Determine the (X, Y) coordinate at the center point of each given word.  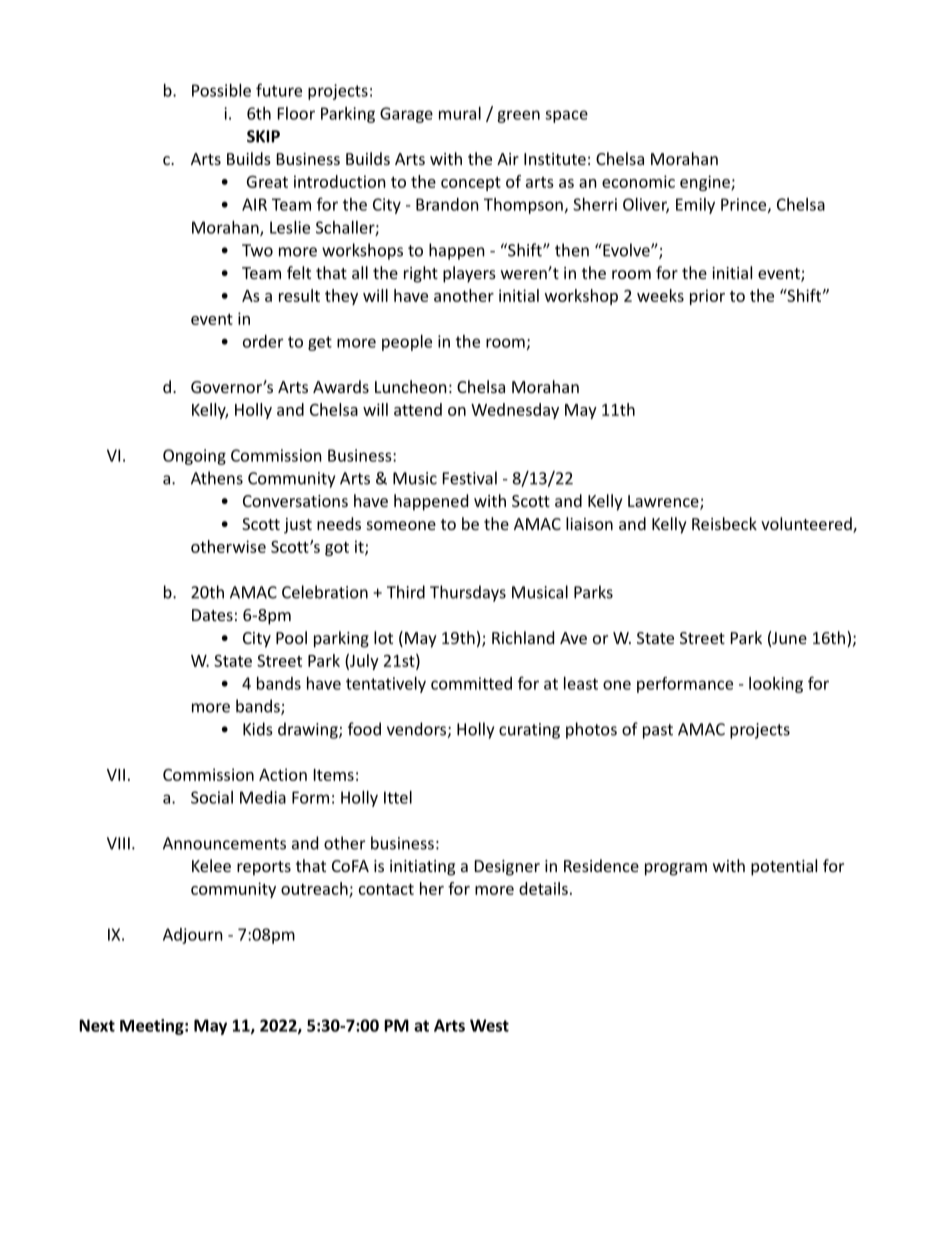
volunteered (807, 525)
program (676, 869)
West (489, 1025)
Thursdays (468, 593)
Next (97, 1025)
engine (706, 183)
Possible (221, 90)
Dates (212, 615)
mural (460, 113)
